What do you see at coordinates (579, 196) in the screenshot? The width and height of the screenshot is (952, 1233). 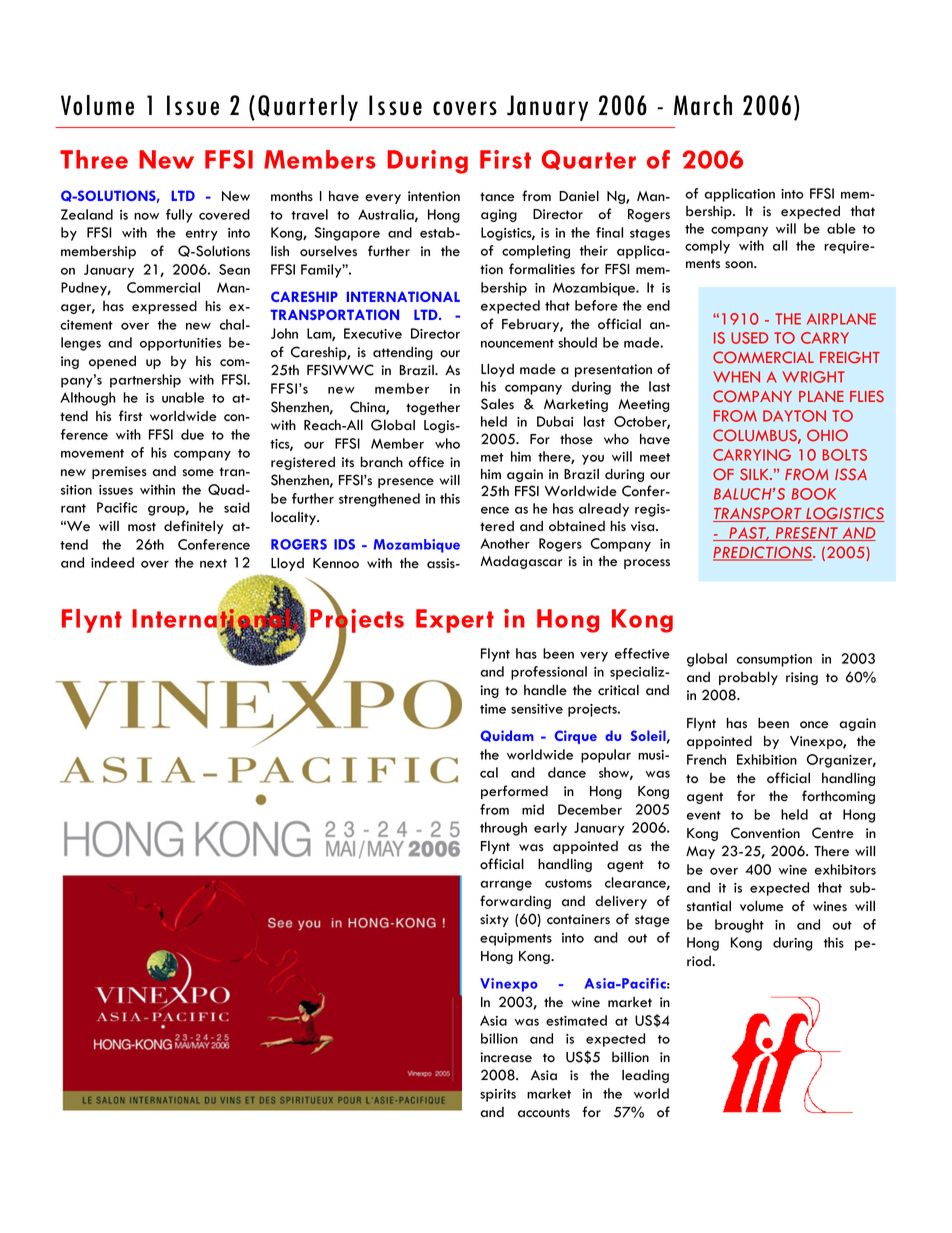 I see `Daniel` at bounding box center [579, 196].
